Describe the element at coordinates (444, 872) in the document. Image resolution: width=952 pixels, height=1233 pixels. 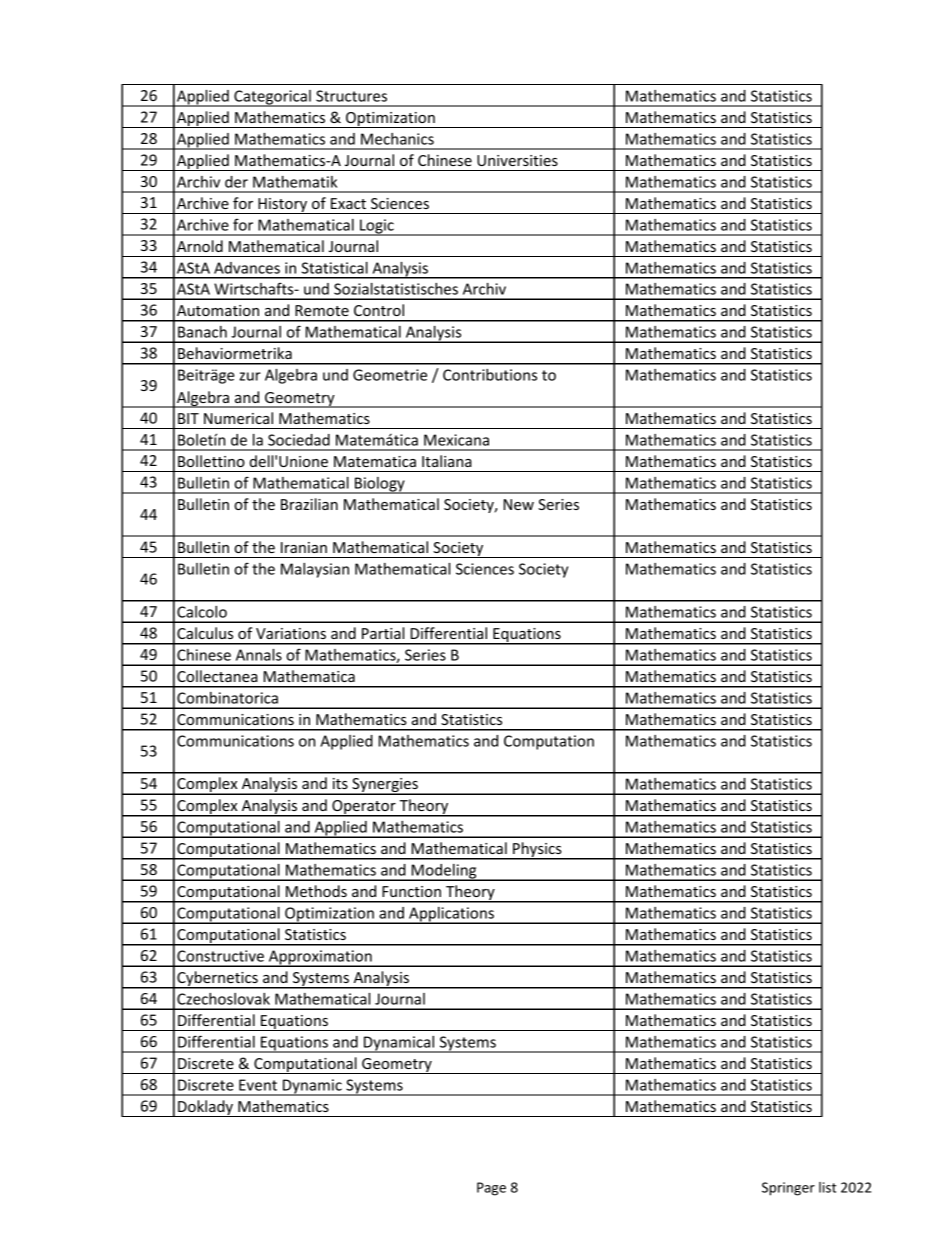
I see `Modeling` at that location.
